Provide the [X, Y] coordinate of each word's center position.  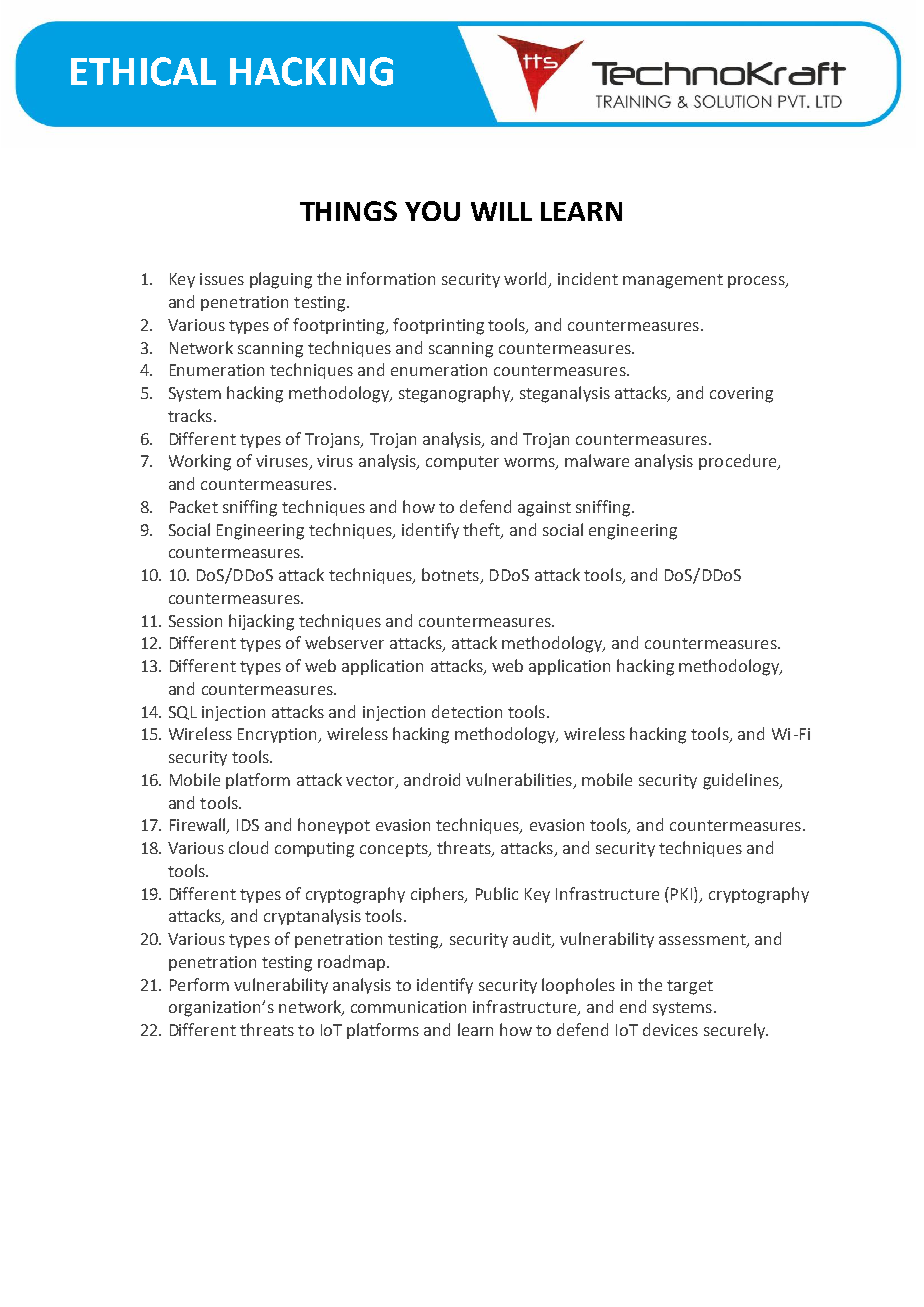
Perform [199, 984]
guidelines [742, 781]
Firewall [199, 826]
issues [222, 279]
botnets [451, 576]
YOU [432, 211]
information [391, 278]
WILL [501, 211]
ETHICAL [143, 71]
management [673, 281]
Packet [194, 506]
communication [408, 1007]
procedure [739, 462]
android [432, 779]
